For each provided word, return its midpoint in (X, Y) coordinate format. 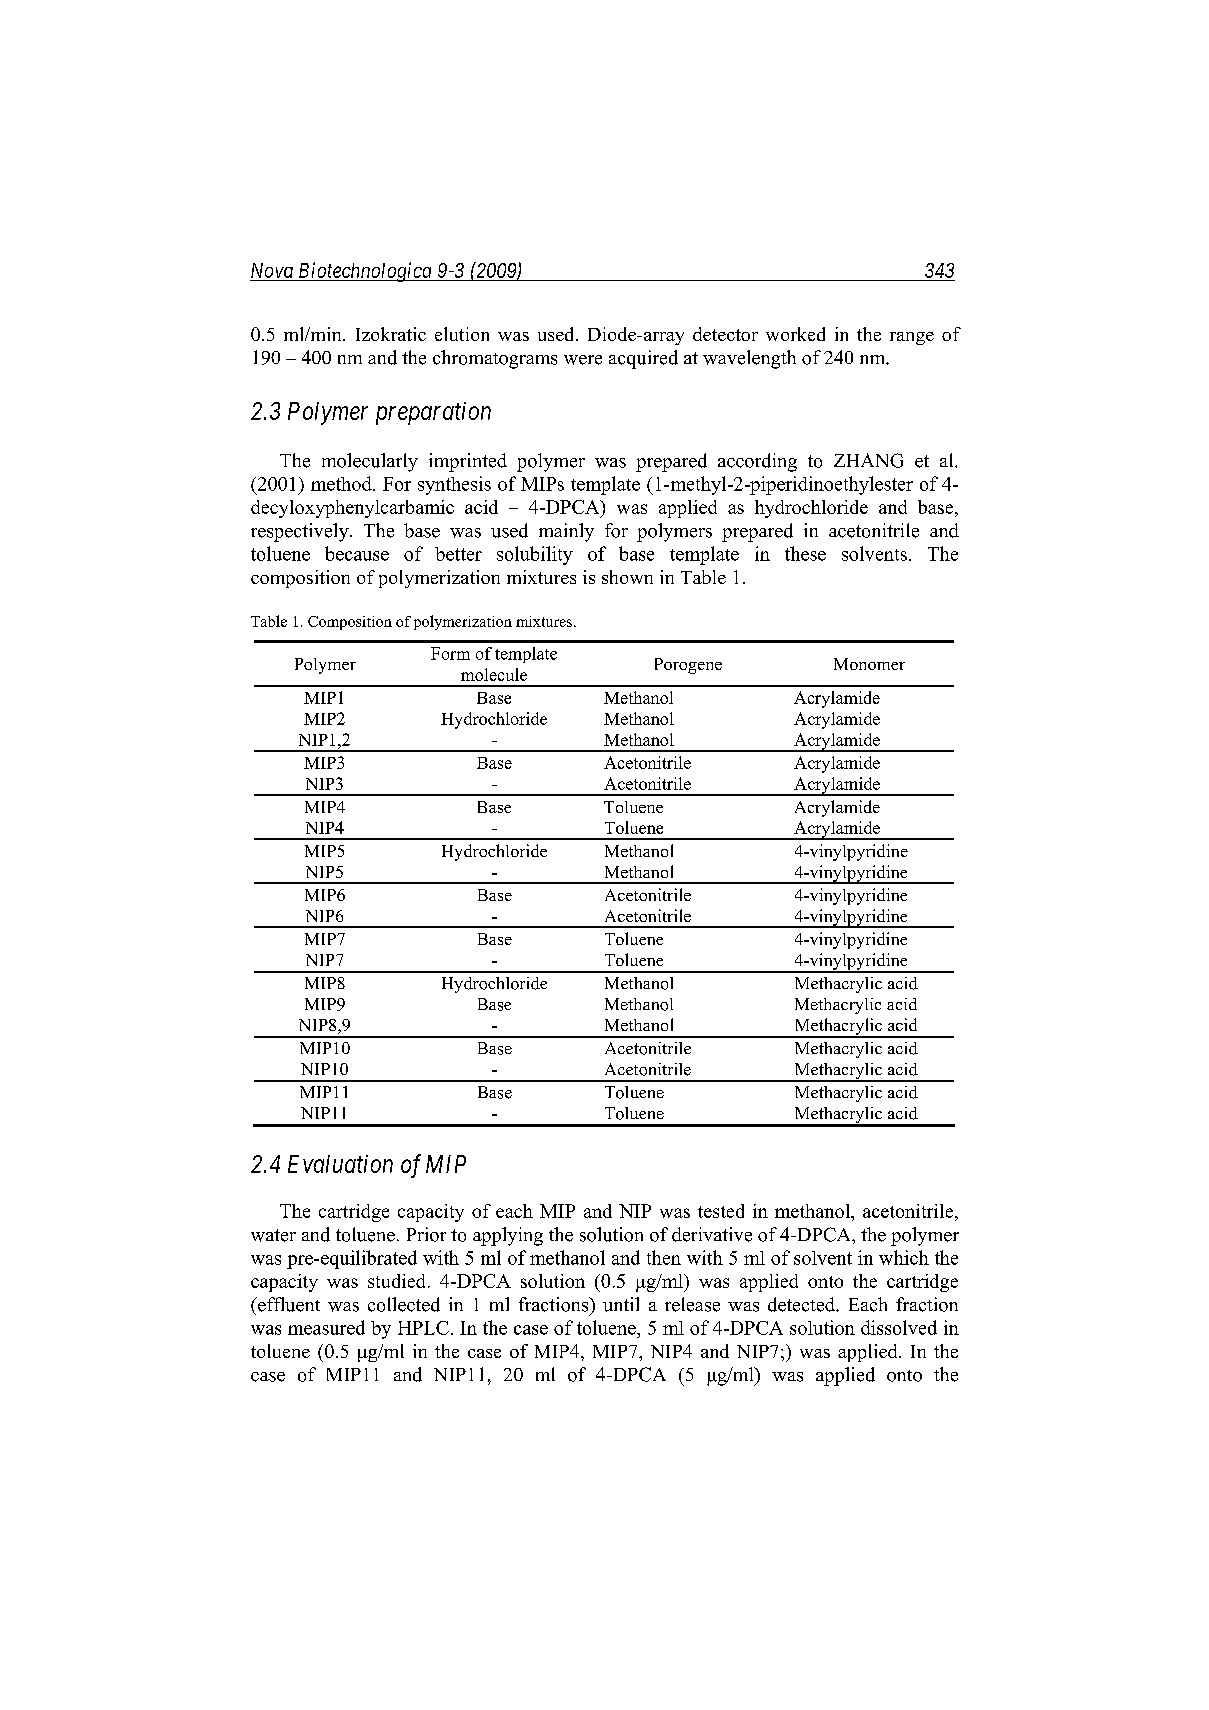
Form (450, 653)
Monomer (869, 664)
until (621, 1304)
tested (721, 1211)
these (805, 553)
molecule (494, 674)
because (357, 553)
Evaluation (340, 1164)
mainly (566, 532)
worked (795, 334)
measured (326, 1327)
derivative (712, 1234)
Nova (272, 272)
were (583, 360)
